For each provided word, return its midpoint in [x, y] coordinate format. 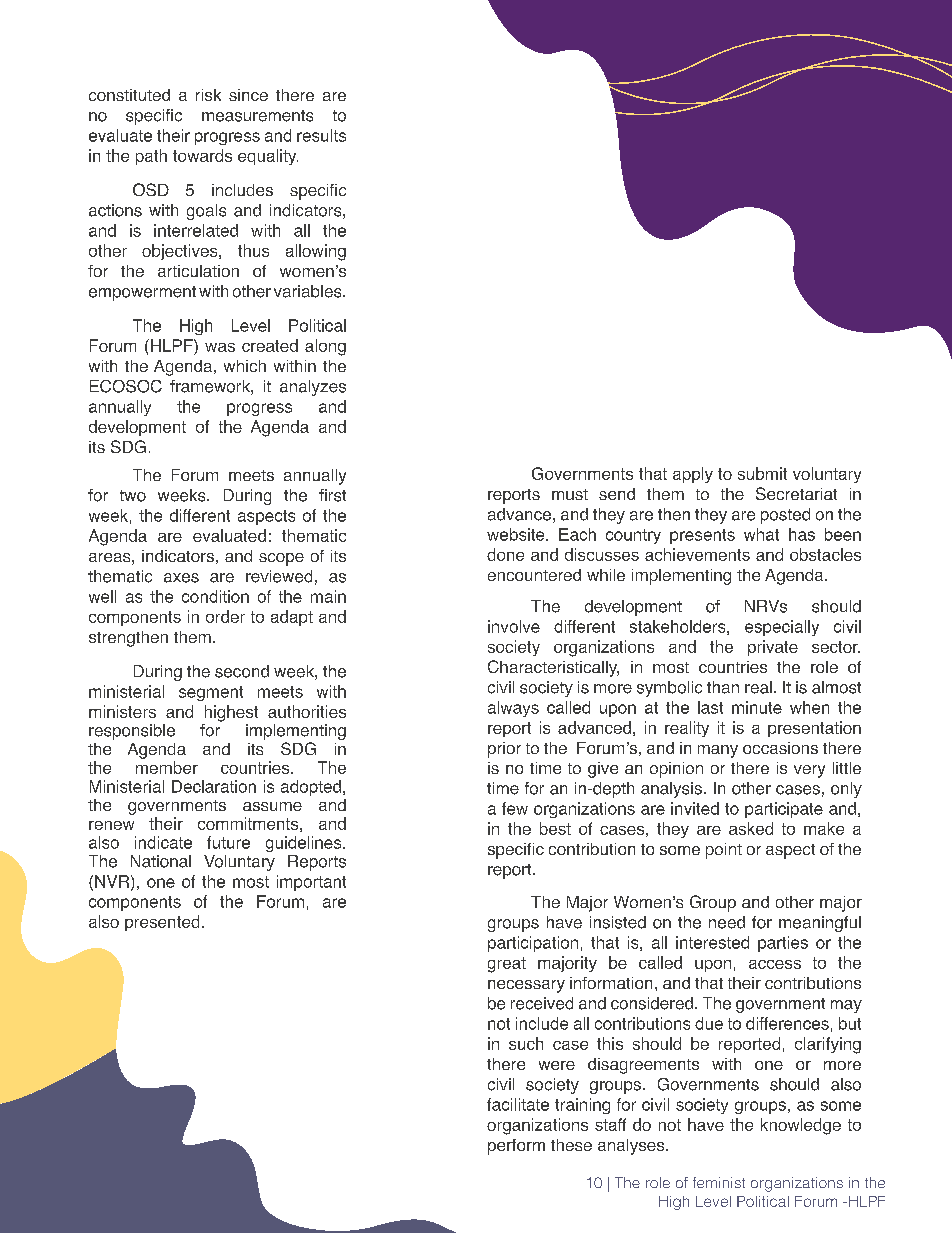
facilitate [518, 1104]
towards [202, 155]
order [225, 616]
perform [516, 1147]
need [727, 922]
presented [162, 923]
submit [762, 473]
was [220, 347]
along [325, 347]
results [321, 135]
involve [514, 626]
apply [693, 475]
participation [533, 944]
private [773, 648]
